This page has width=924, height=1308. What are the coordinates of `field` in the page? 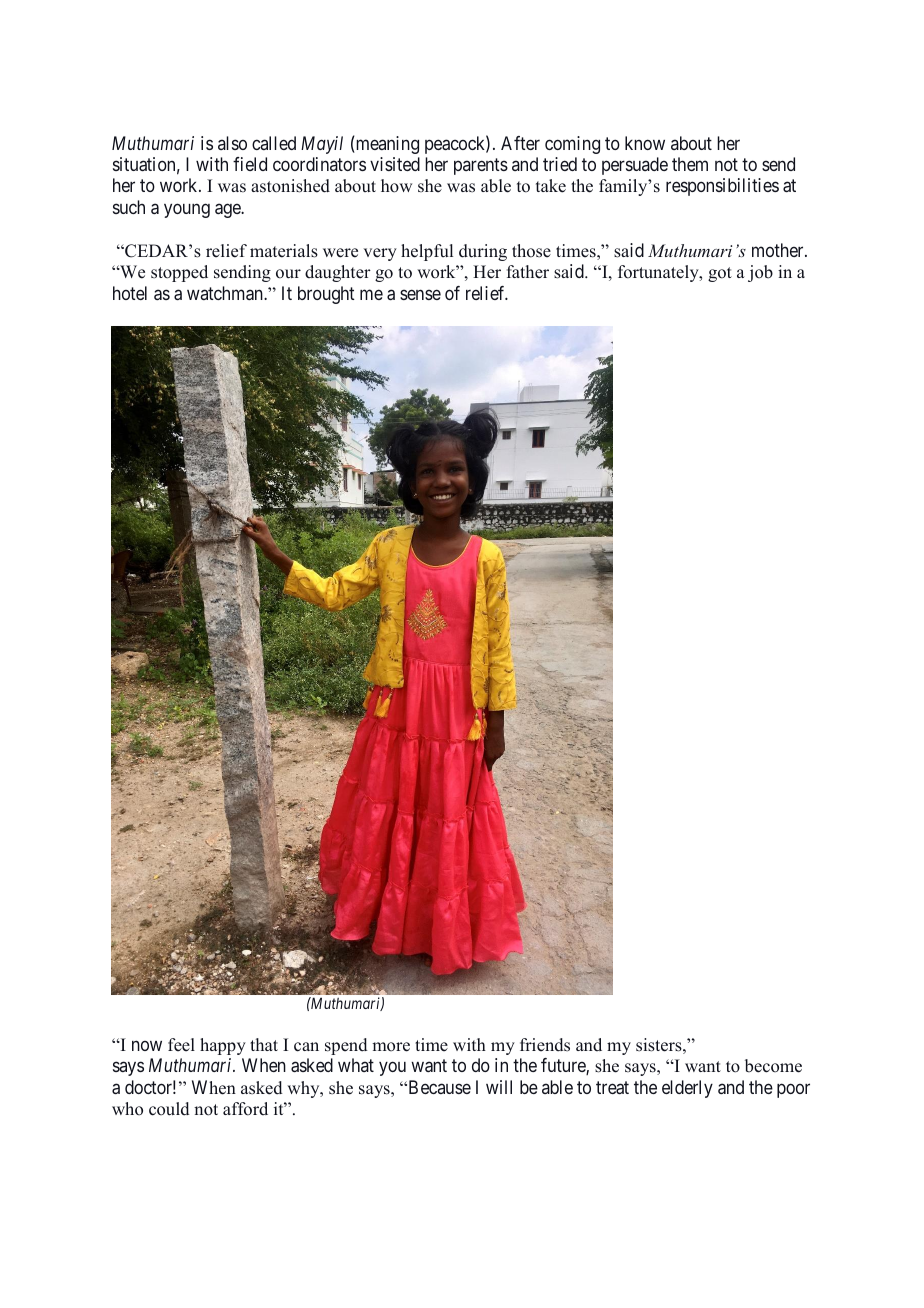 It's located at (250, 164).
